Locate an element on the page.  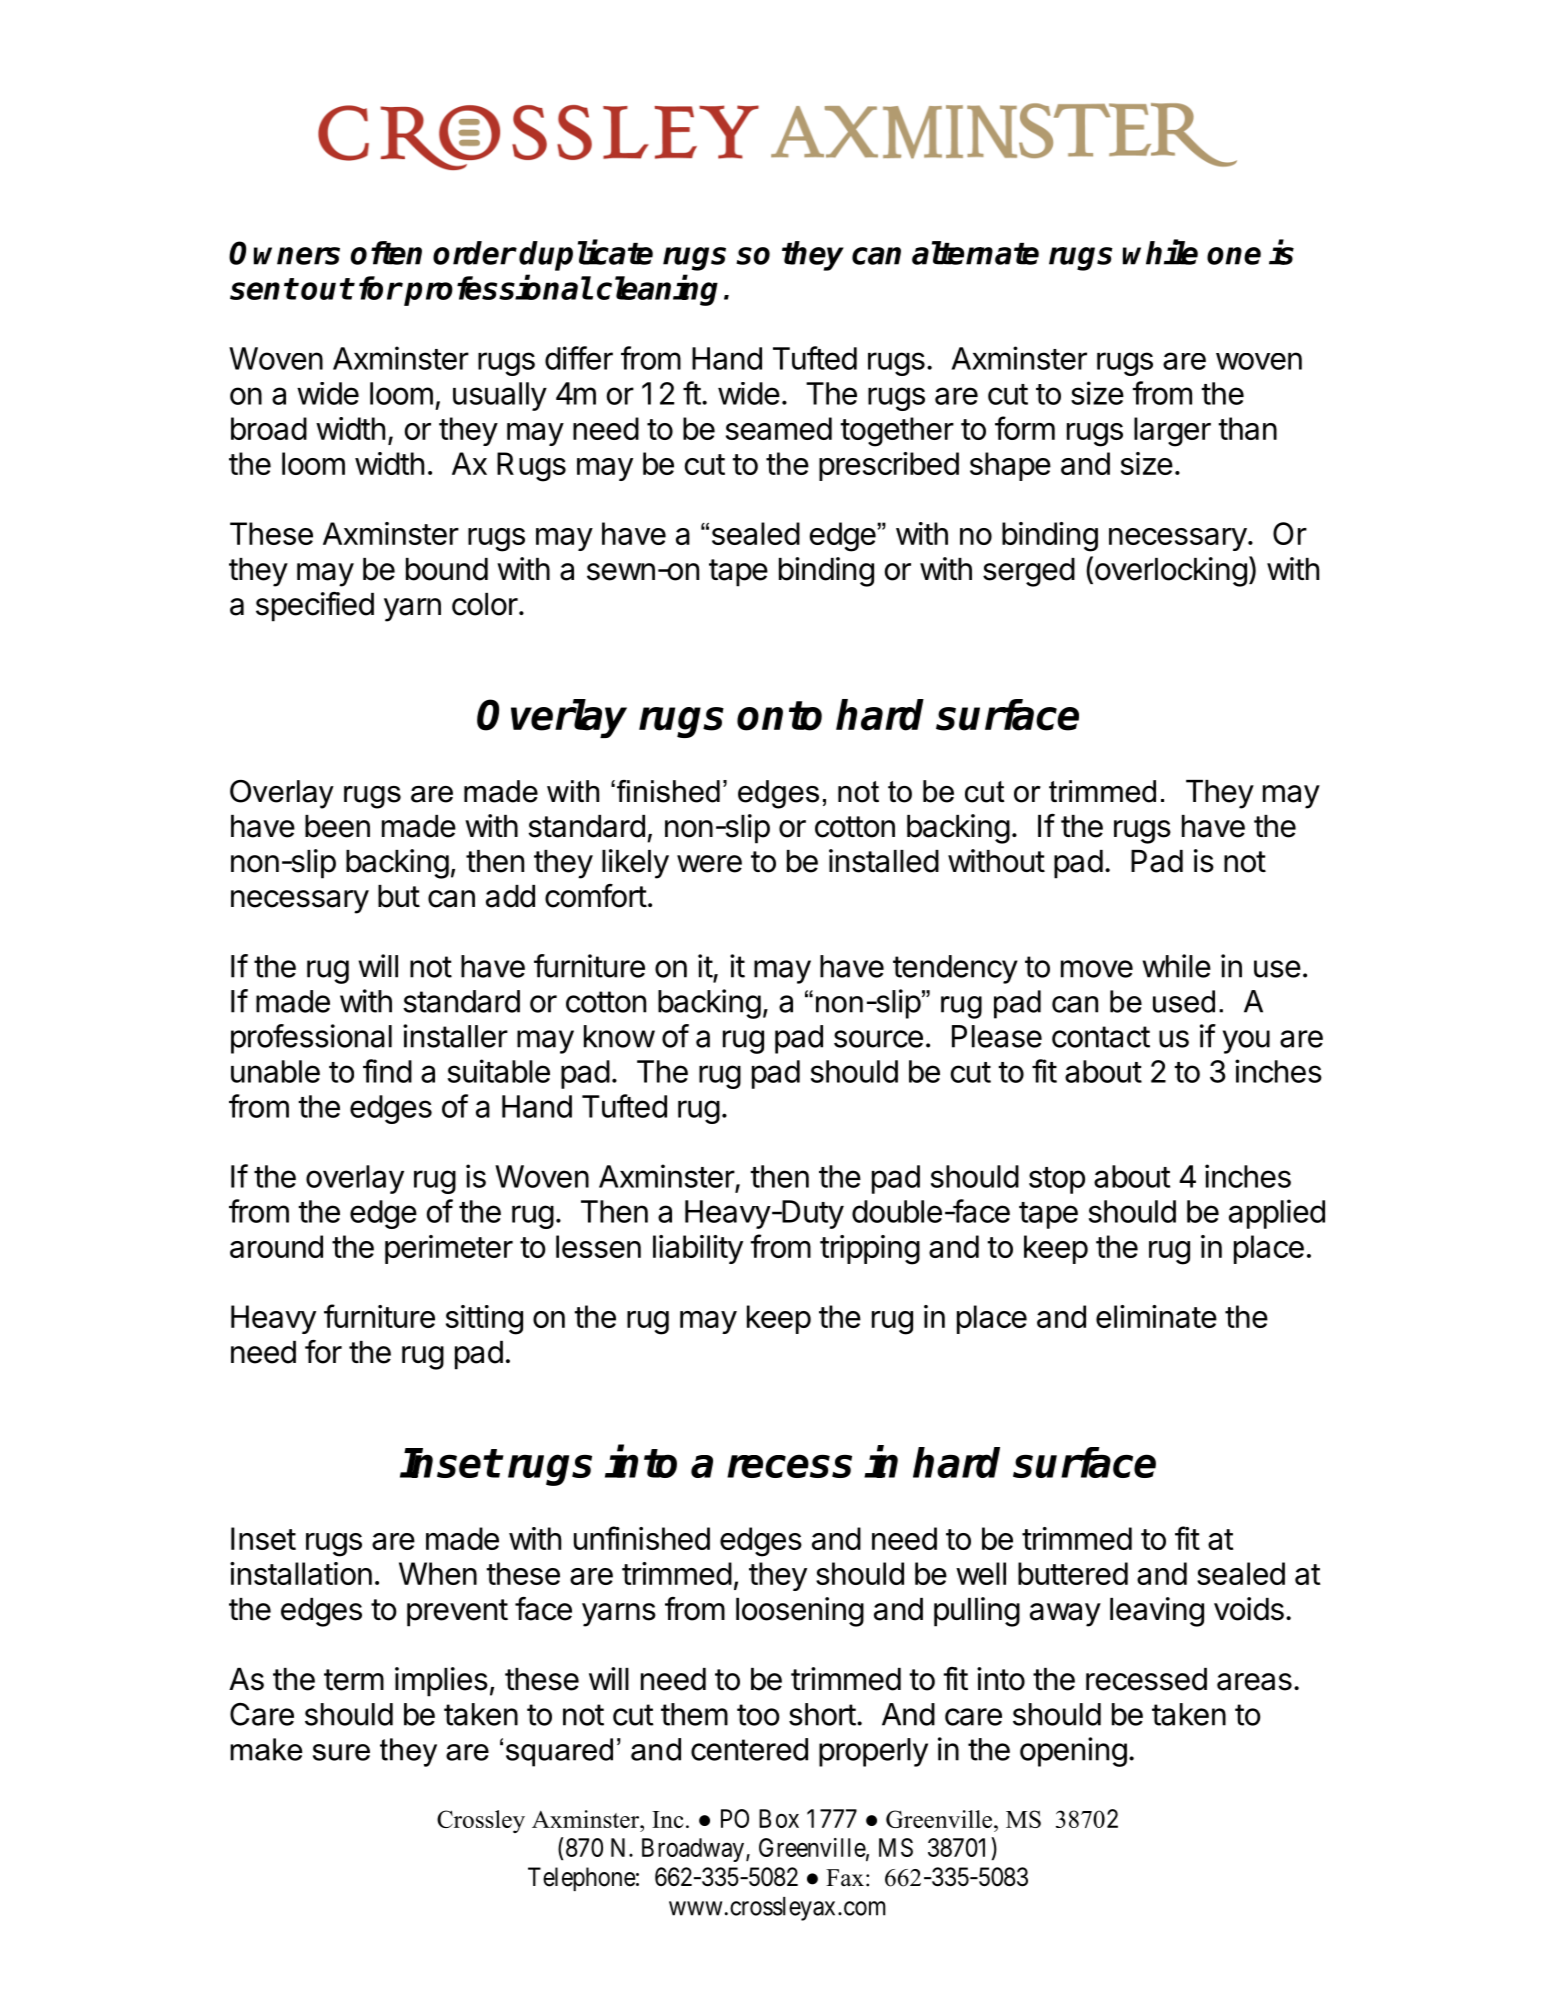
often is located at coordinates (386, 253).
